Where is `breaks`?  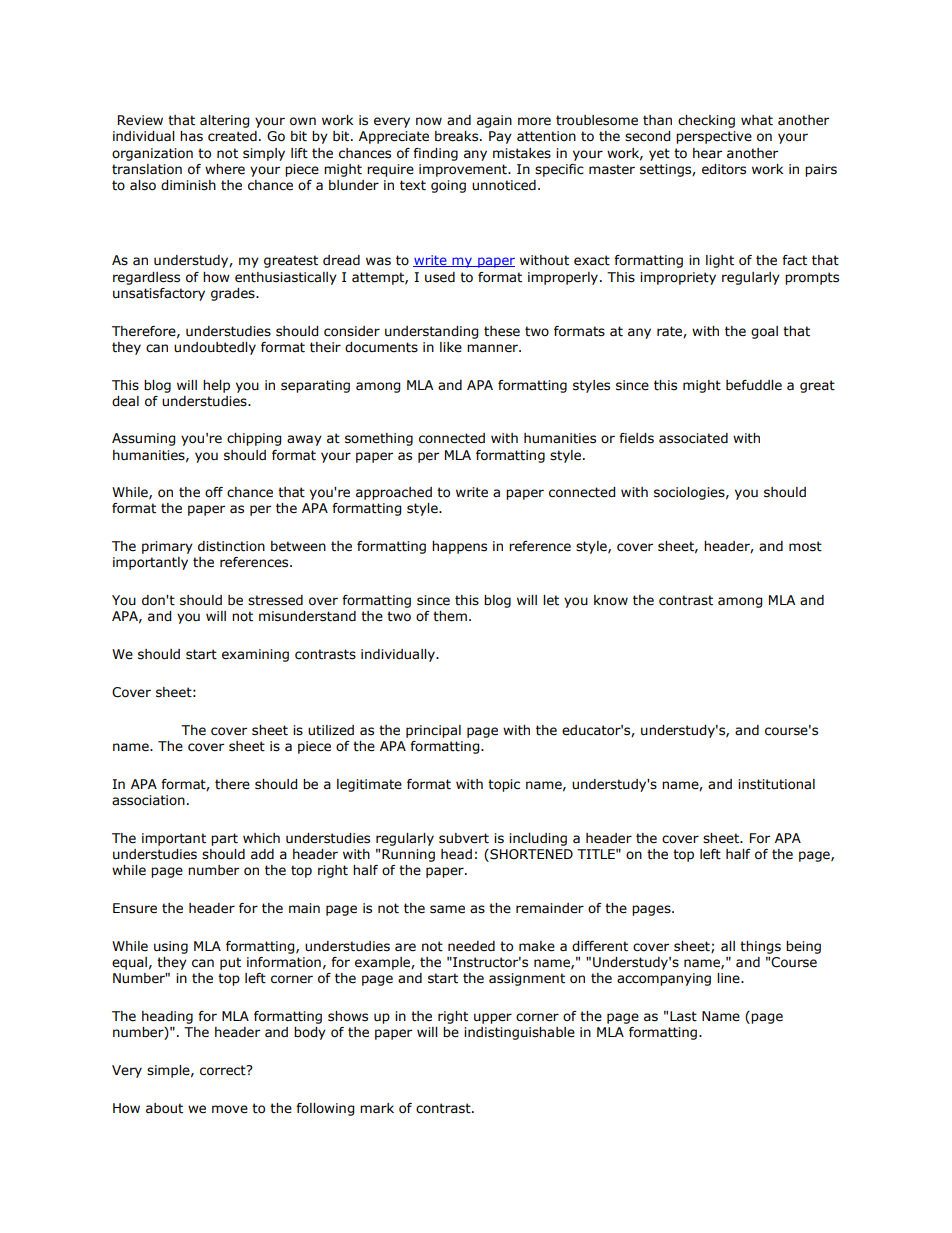
breaks is located at coordinates (458, 136).
